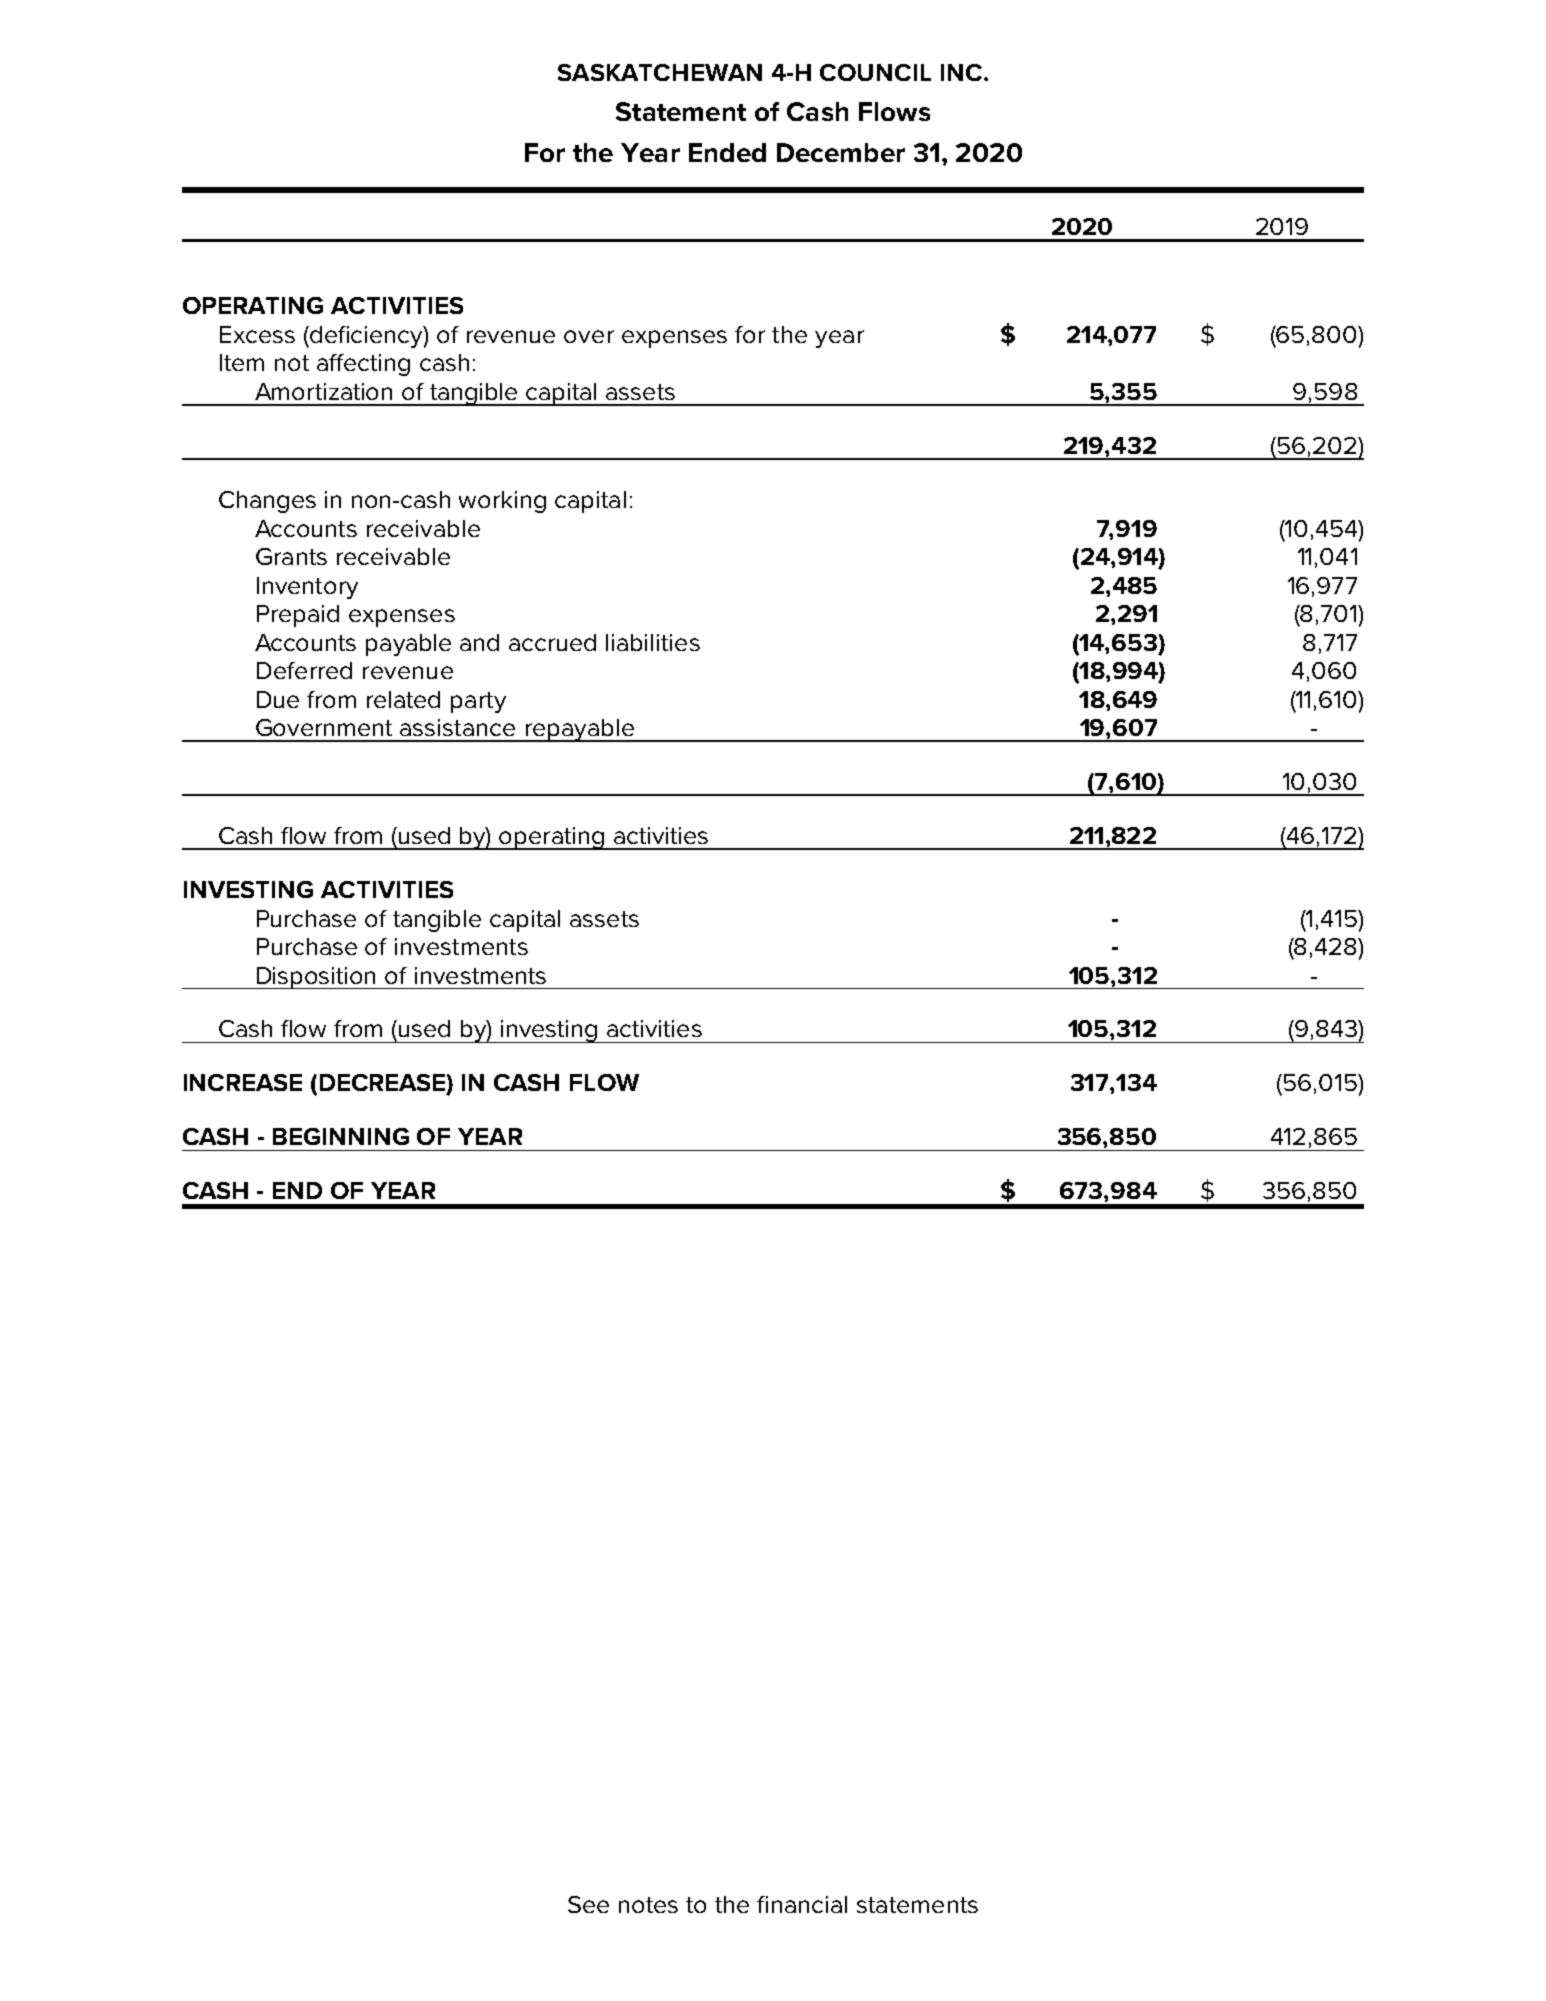  I want to click on accrued, so click(552, 642).
